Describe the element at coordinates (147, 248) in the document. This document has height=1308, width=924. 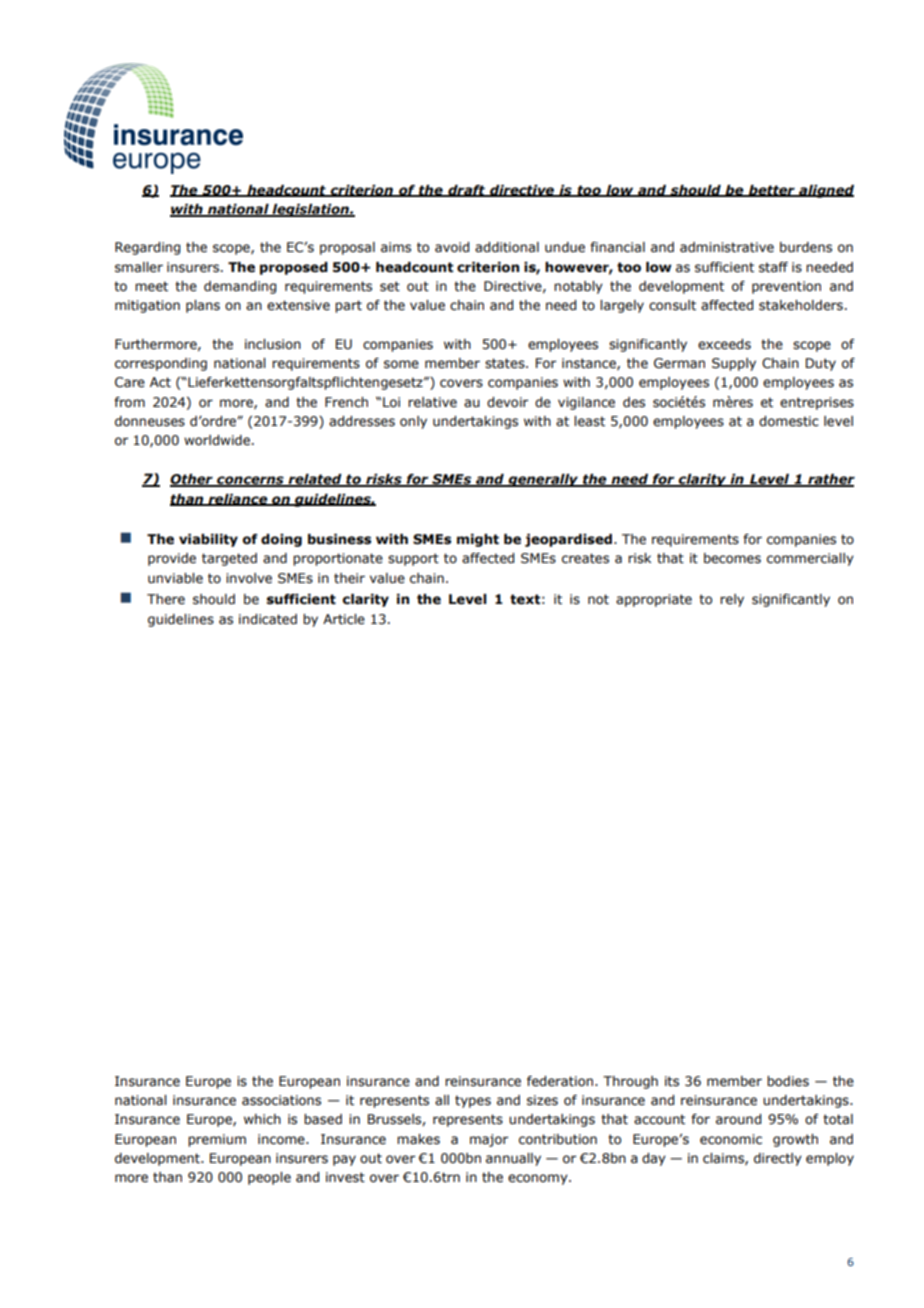
I see `Regarding` at that location.
